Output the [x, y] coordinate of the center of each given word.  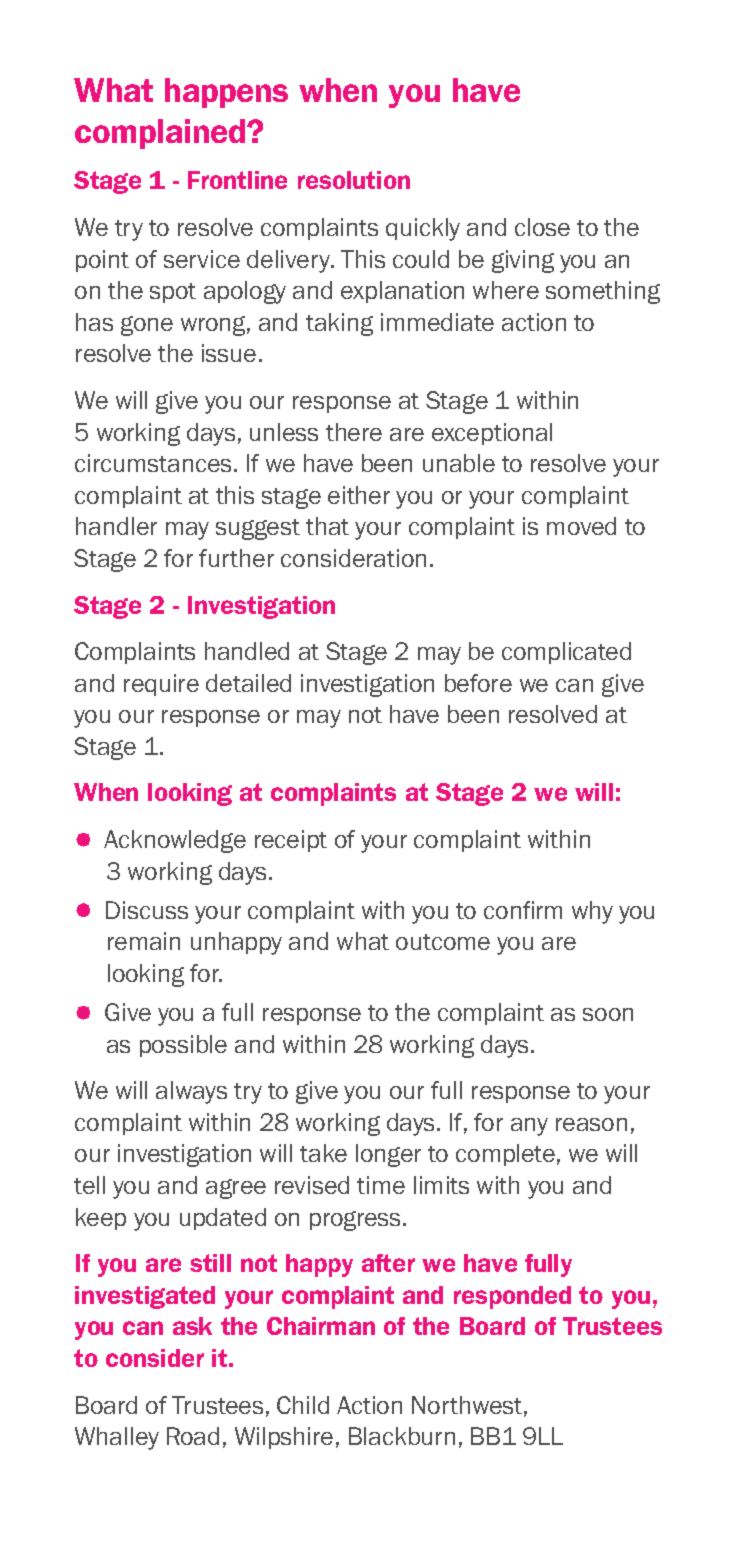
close [542, 227]
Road [193, 1436]
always [191, 1092]
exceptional [492, 434]
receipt [291, 841]
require [161, 685]
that [327, 526]
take [323, 1153]
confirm [523, 910]
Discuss [147, 910]
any [529, 1127]
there [354, 432]
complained [161, 134]
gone [147, 326]
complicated [566, 653]
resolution [354, 180]
